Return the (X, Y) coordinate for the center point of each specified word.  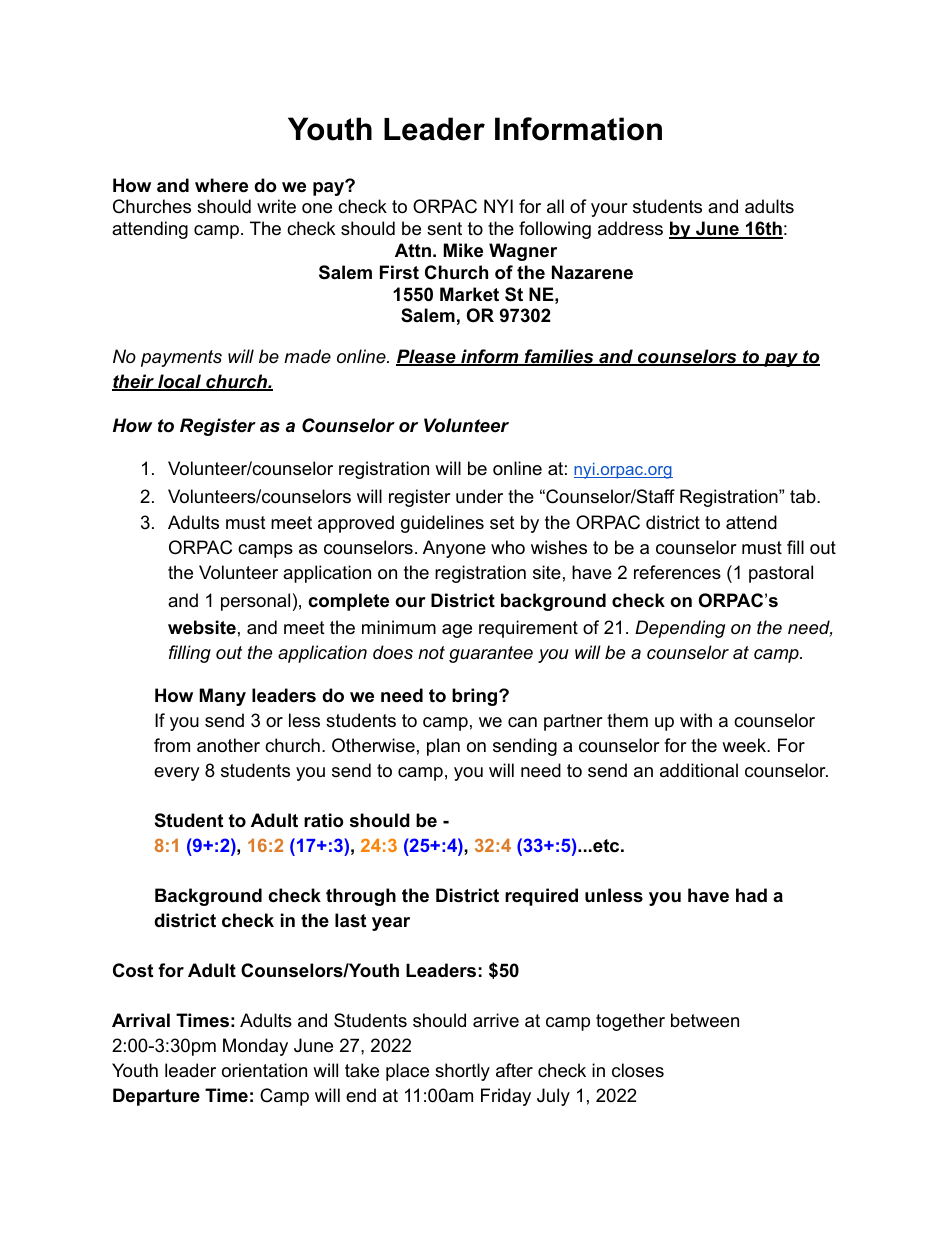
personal (255, 602)
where (221, 185)
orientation (264, 1070)
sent (444, 229)
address (630, 228)
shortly (462, 1072)
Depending (680, 629)
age (457, 631)
